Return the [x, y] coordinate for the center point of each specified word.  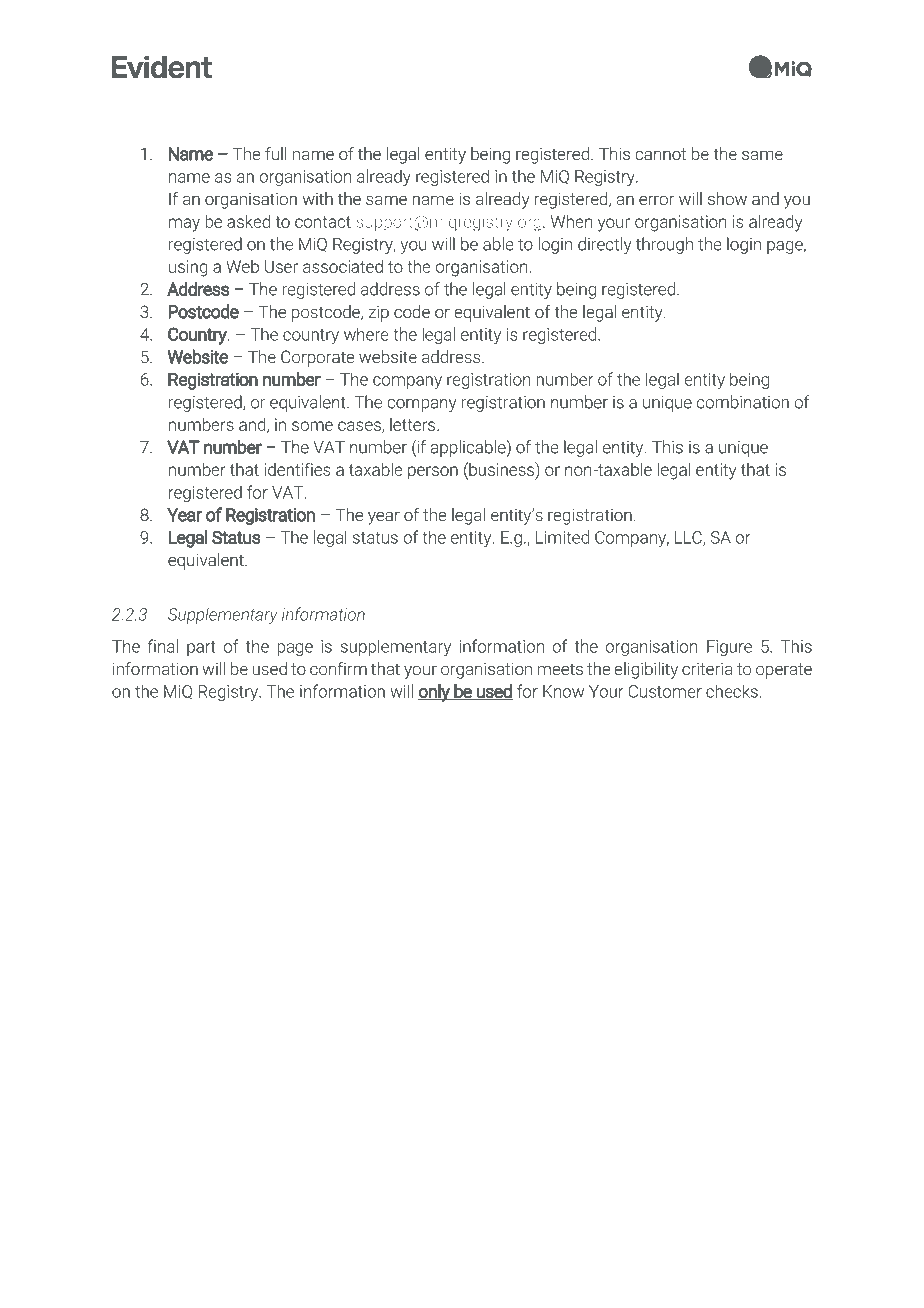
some [312, 426]
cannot [660, 154]
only [435, 693]
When [571, 221]
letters [412, 424]
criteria [707, 668]
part [201, 648]
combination [743, 402]
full [275, 153]
